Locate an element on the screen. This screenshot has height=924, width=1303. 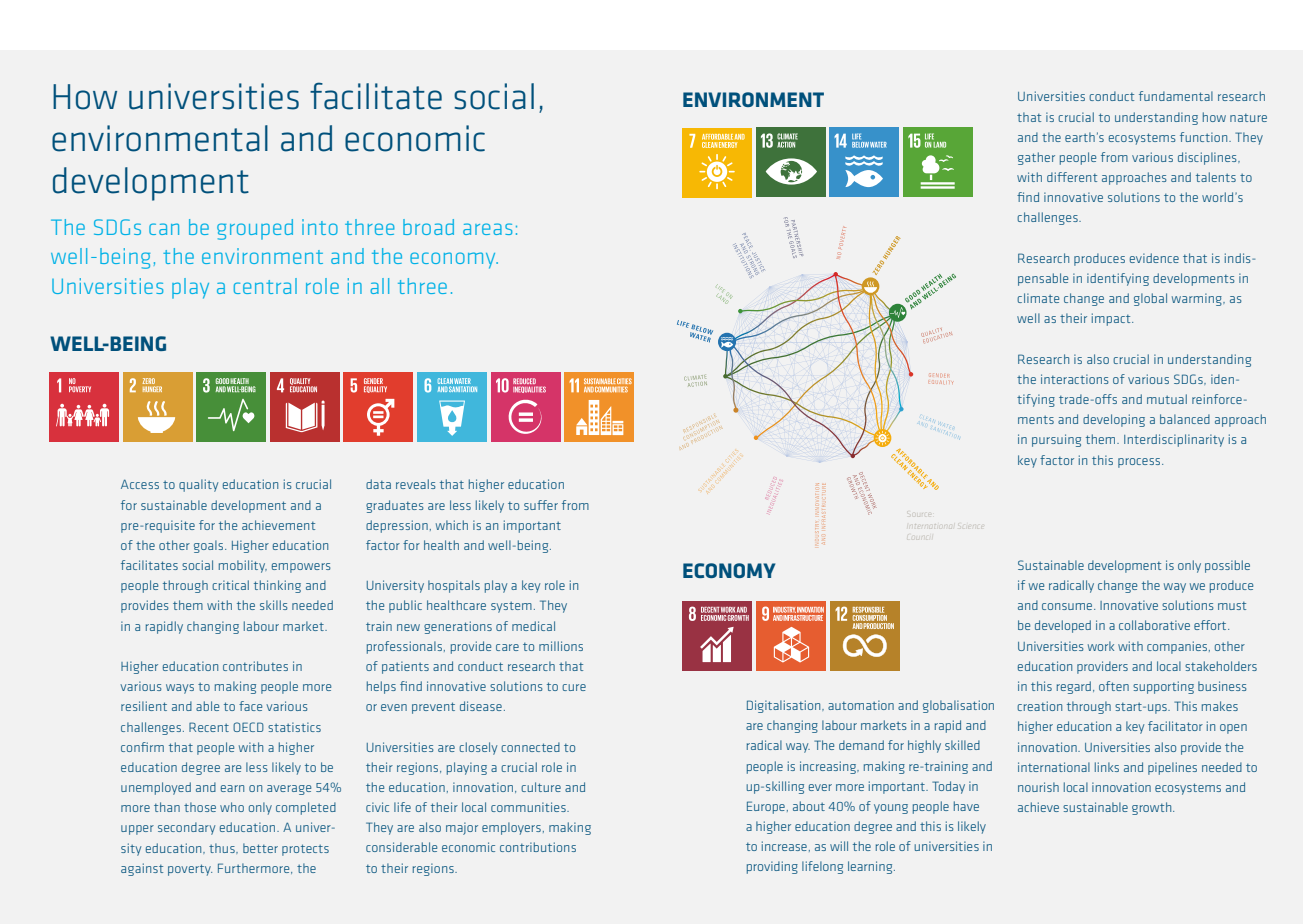
central is located at coordinates (265, 286).
